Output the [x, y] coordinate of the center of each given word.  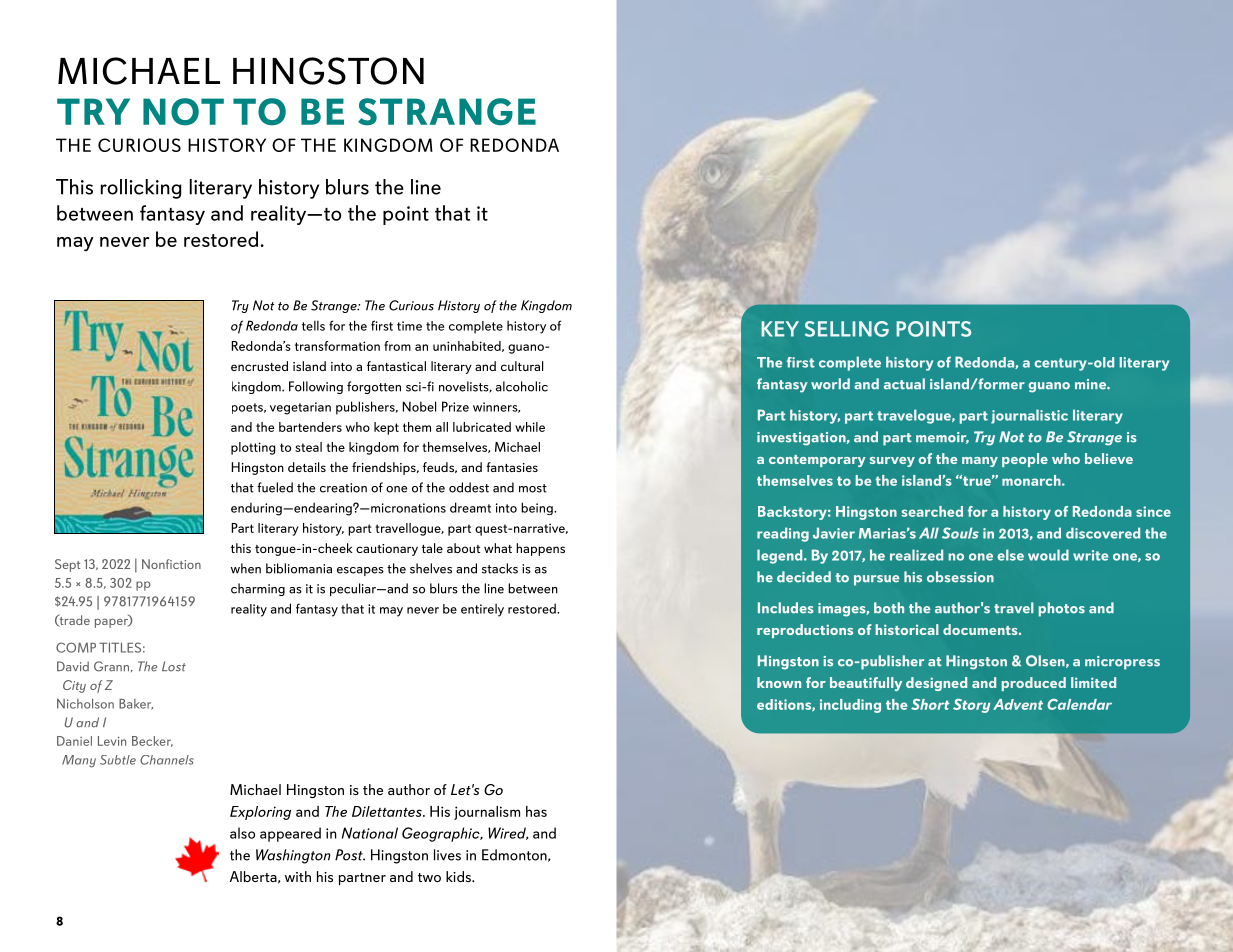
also [242, 833]
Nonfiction [171, 564]
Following [316, 387]
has [536, 811]
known [779, 682]
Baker [136, 704]
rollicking [141, 189]
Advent [1018, 704]
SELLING [847, 329]
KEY [780, 329]
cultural [522, 366]
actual [904, 384]
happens [540, 549]
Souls [960, 533]
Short [930, 704]
